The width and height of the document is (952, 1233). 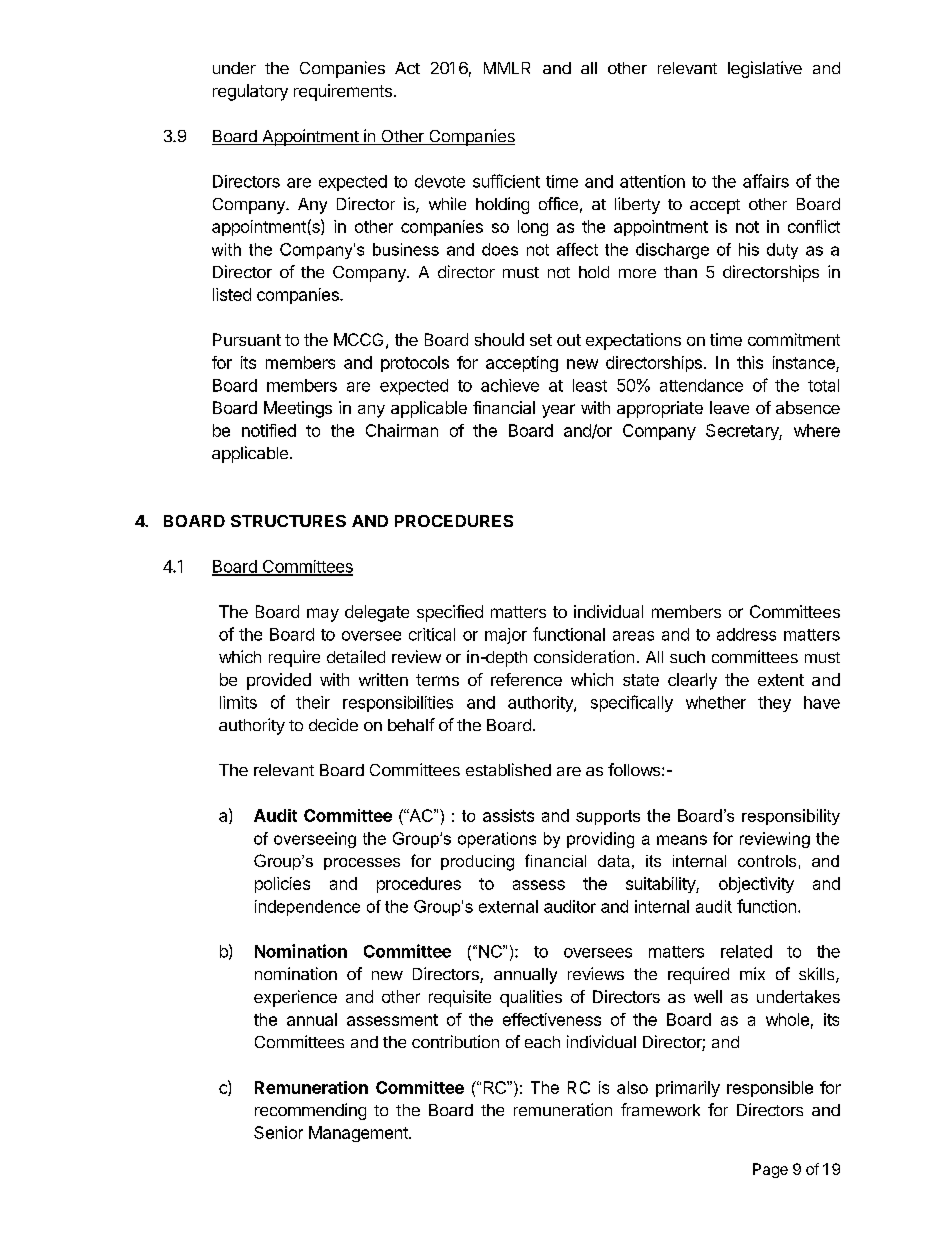 I want to click on external, so click(x=508, y=906).
